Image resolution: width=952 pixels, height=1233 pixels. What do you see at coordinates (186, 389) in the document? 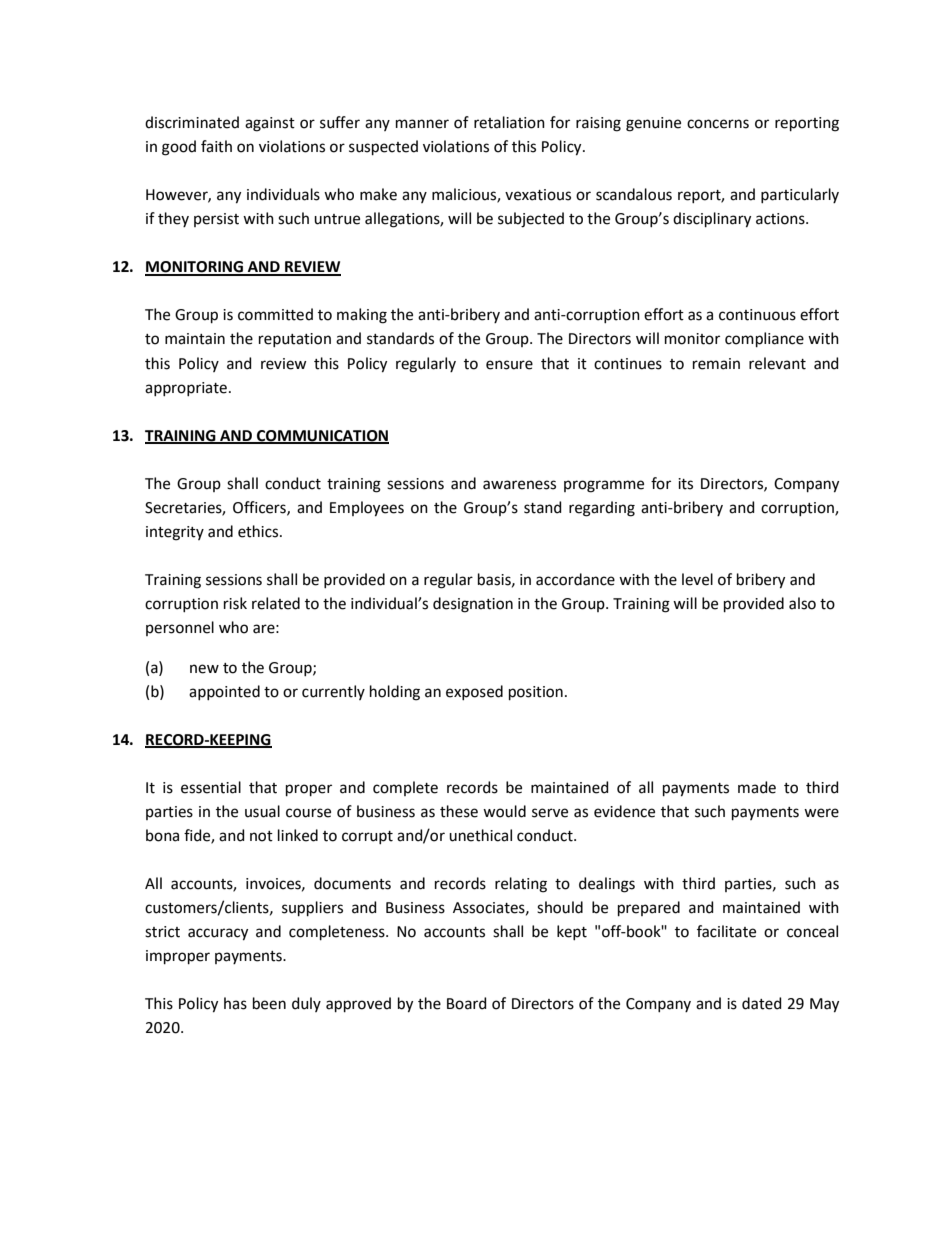
I see `appropriate` at bounding box center [186, 389].
